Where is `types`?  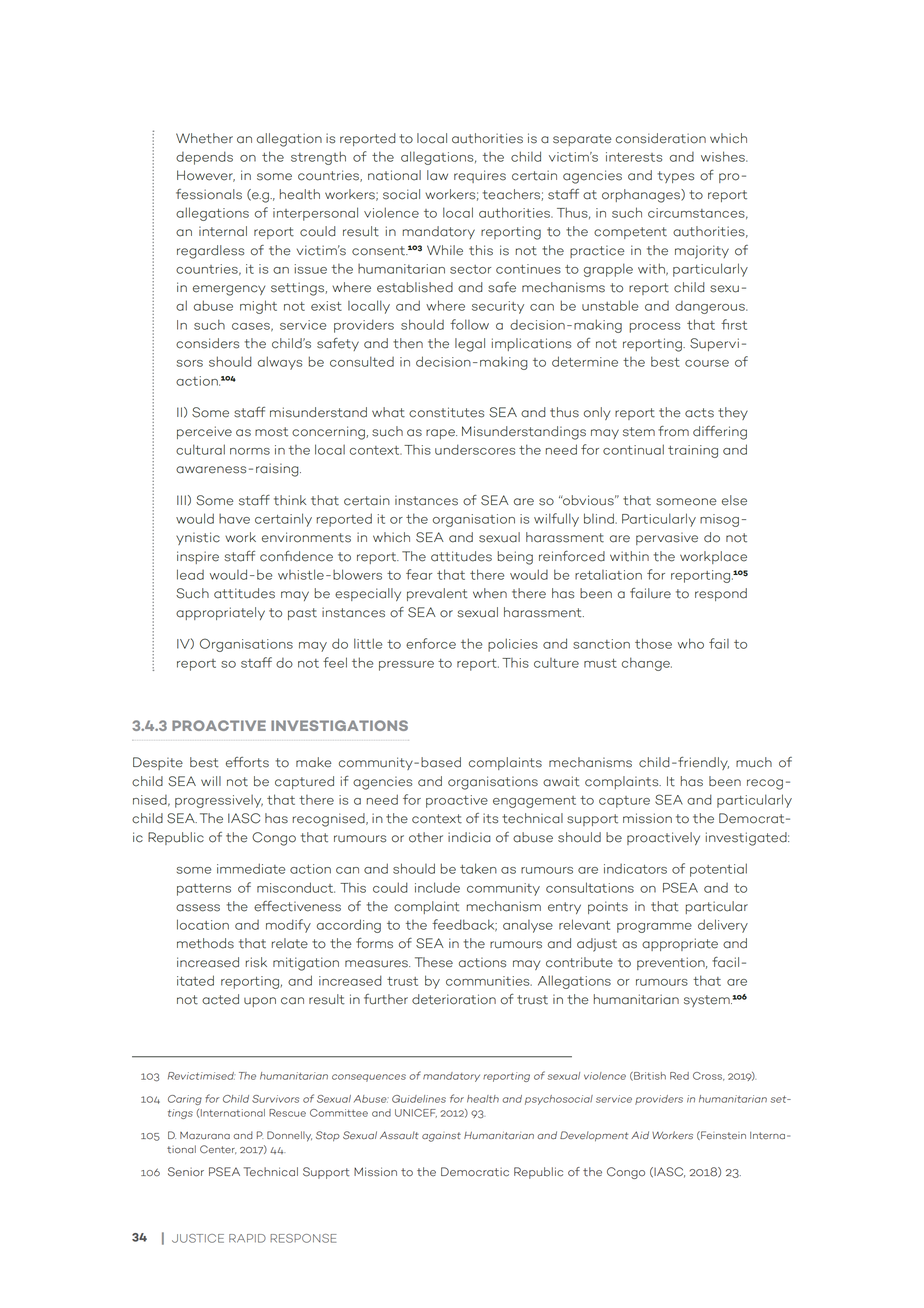
types is located at coordinates (676, 177).
